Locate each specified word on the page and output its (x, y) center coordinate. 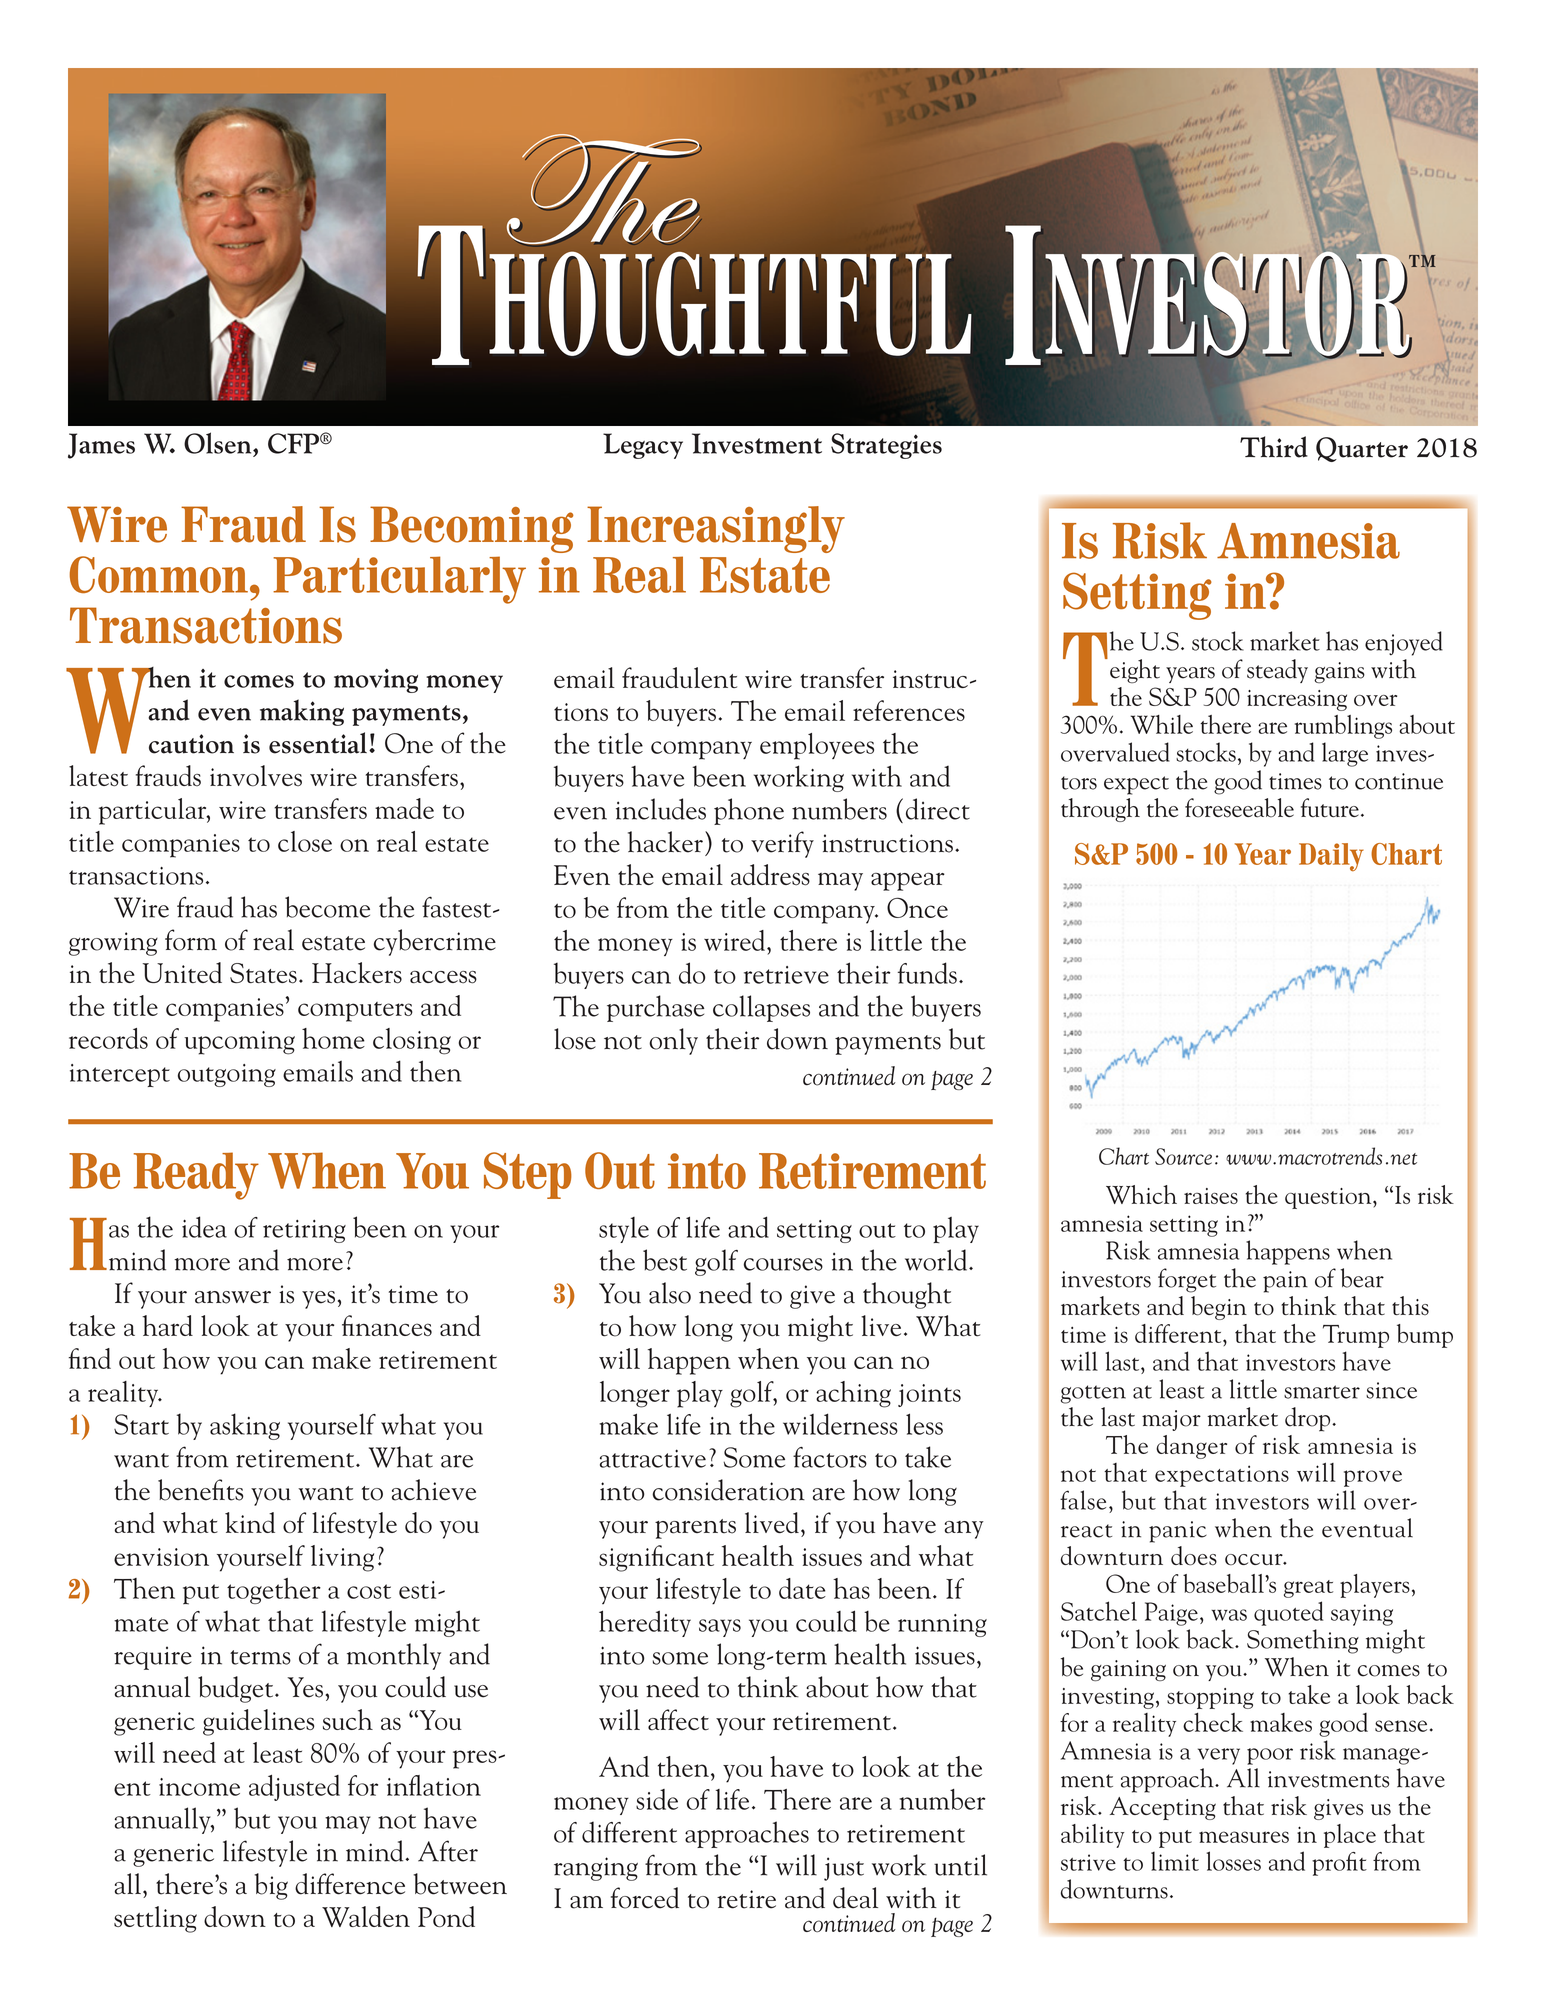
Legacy (643, 446)
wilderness (840, 1424)
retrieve (786, 975)
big (271, 1886)
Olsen (219, 443)
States (263, 973)
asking (245, 1426)
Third (1274, 447)
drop (1309, 1419)
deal (855, 1898)
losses (1233, 1861)
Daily (1331, 857)
